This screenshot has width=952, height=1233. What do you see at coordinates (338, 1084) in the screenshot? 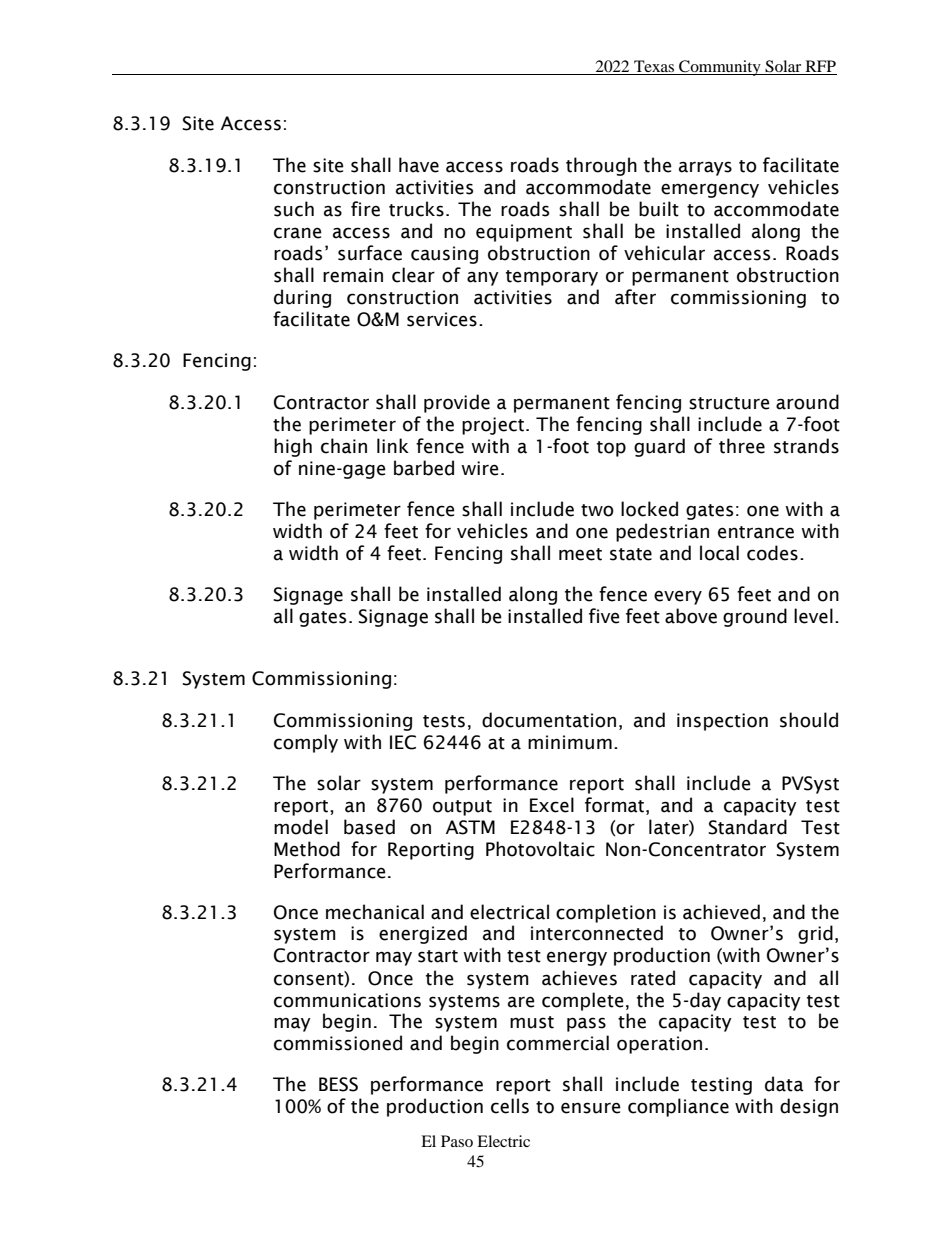
I see `BESS` at bounding box center [338, 1084].
